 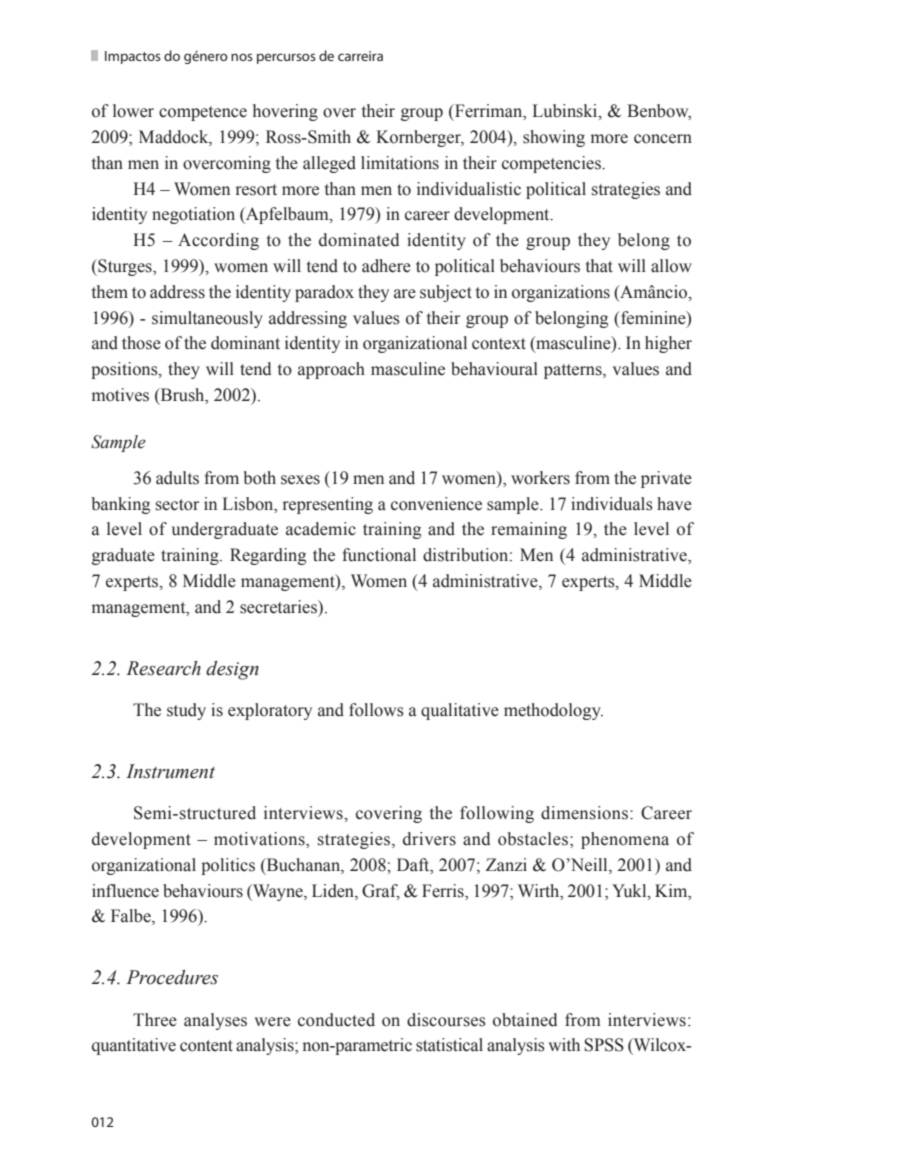 I want to click on sector, so click(x=177, y=505).
